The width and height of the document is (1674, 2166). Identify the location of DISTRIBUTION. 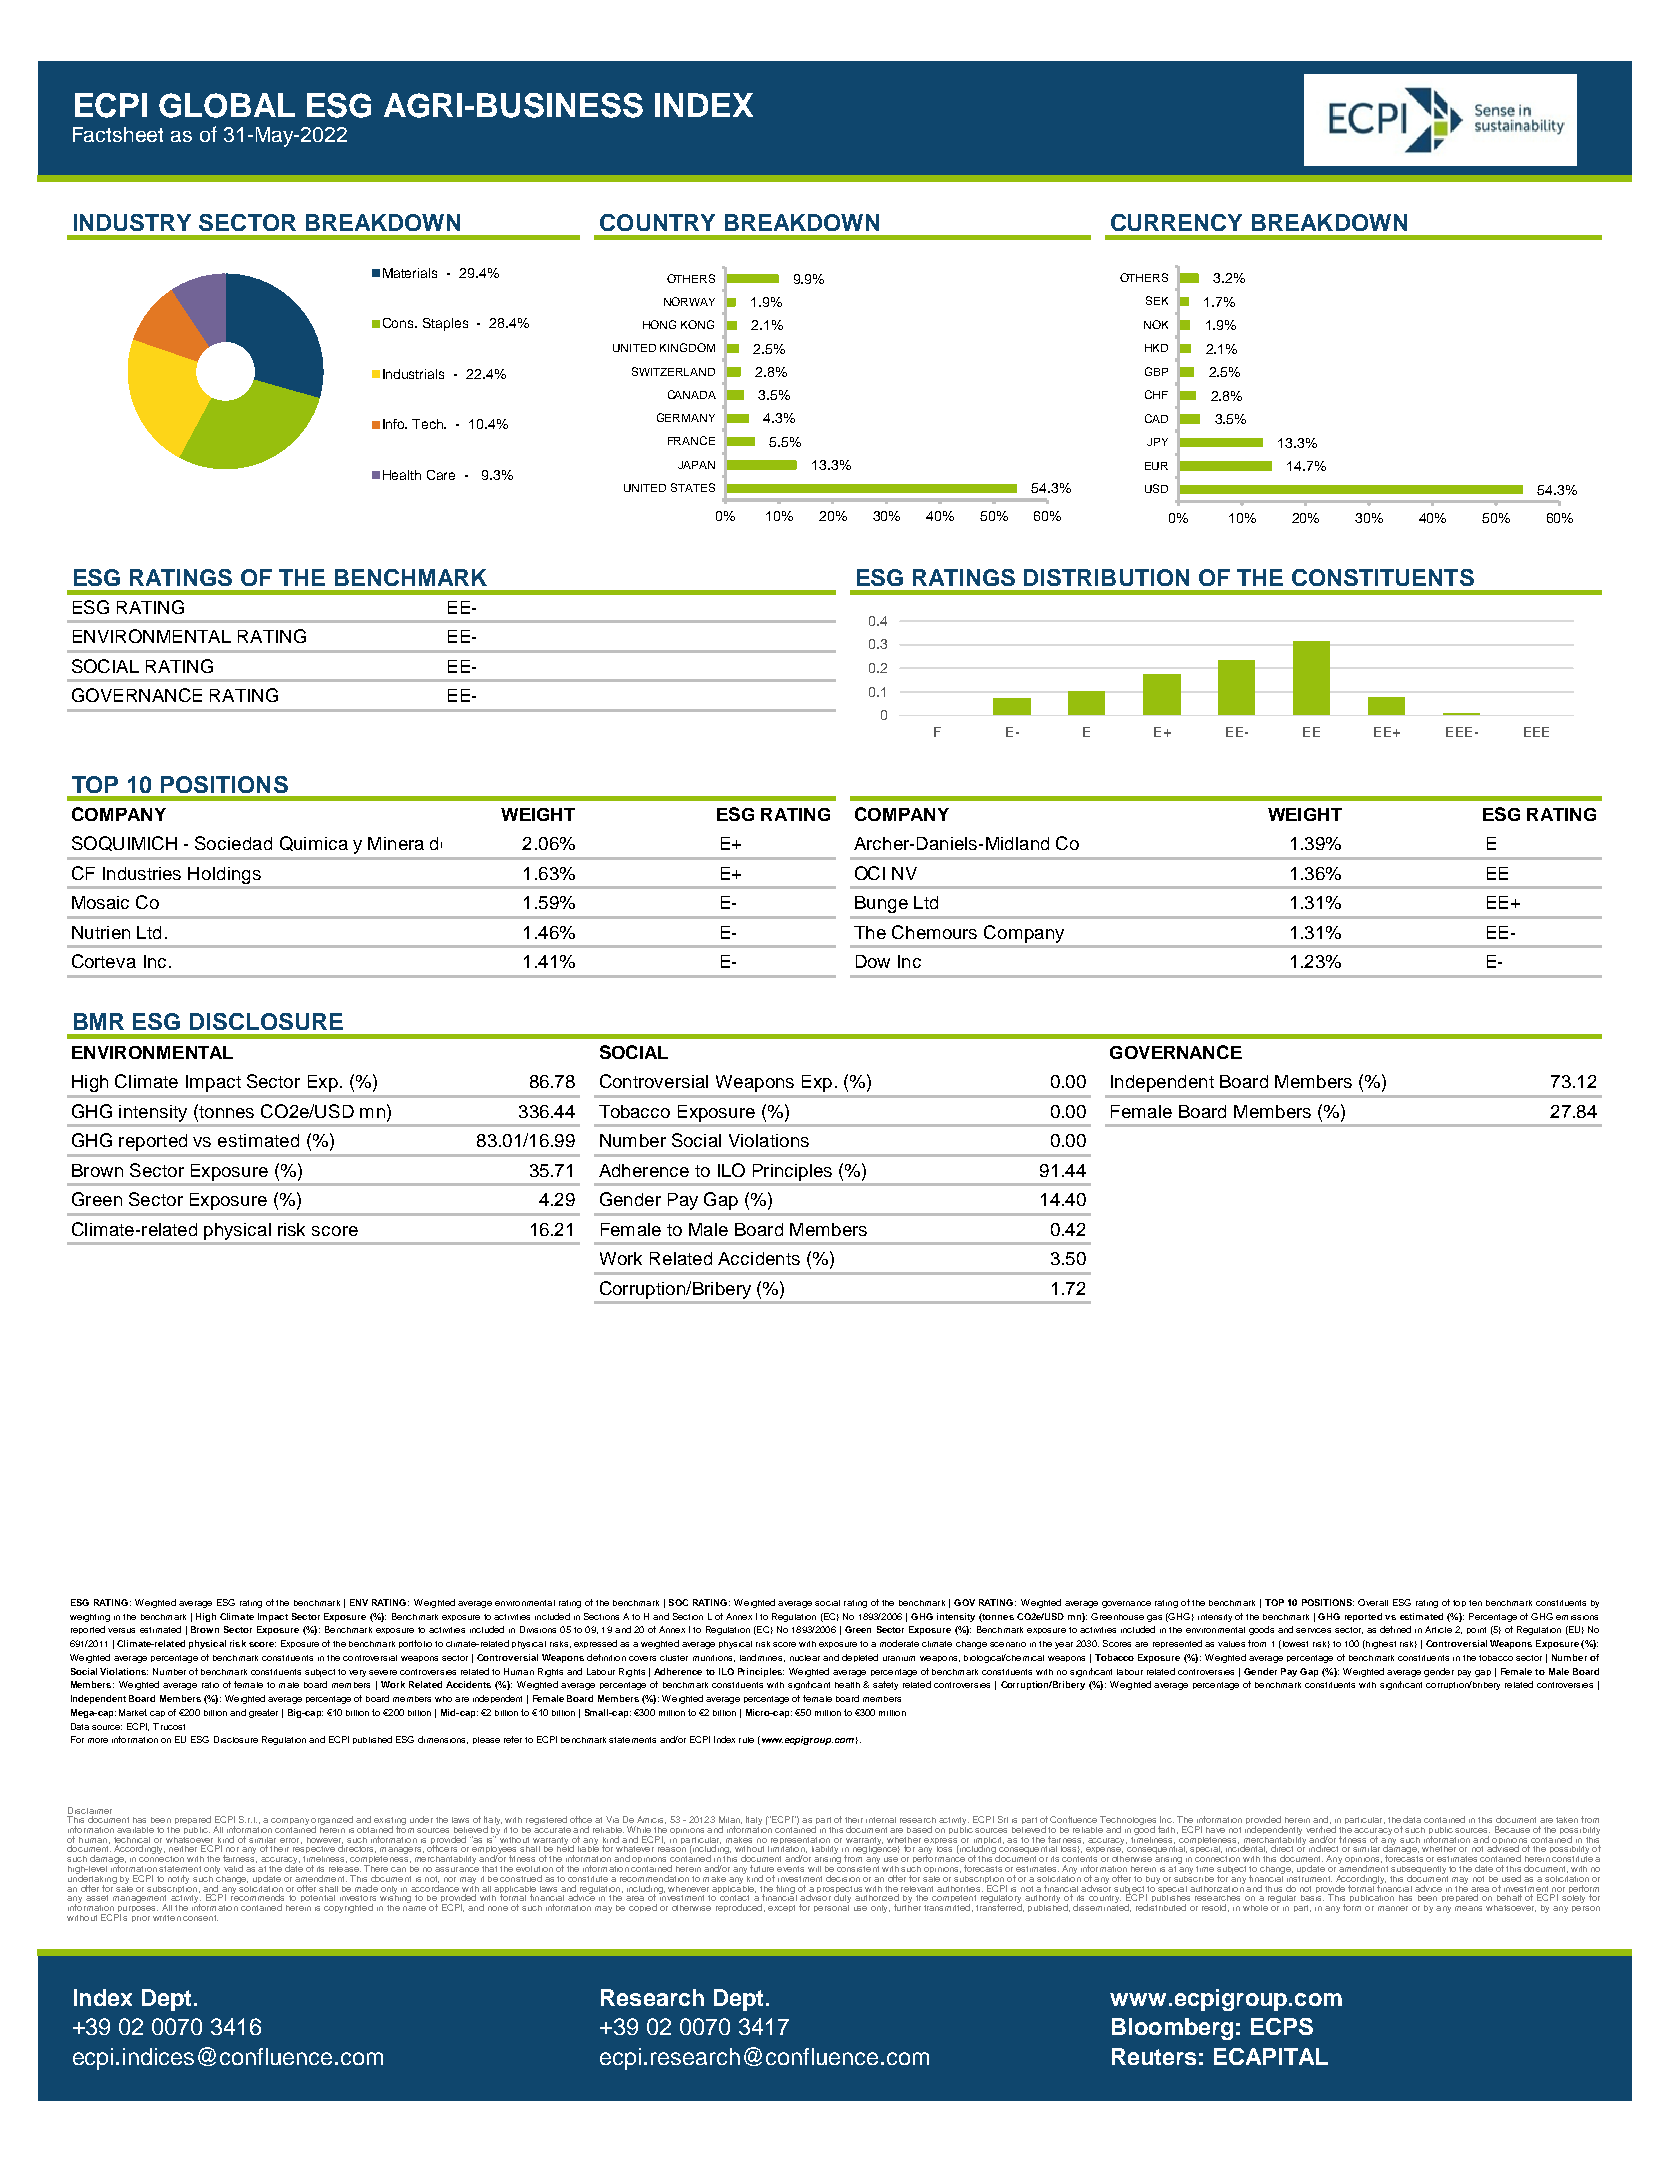
(1106, 577).
